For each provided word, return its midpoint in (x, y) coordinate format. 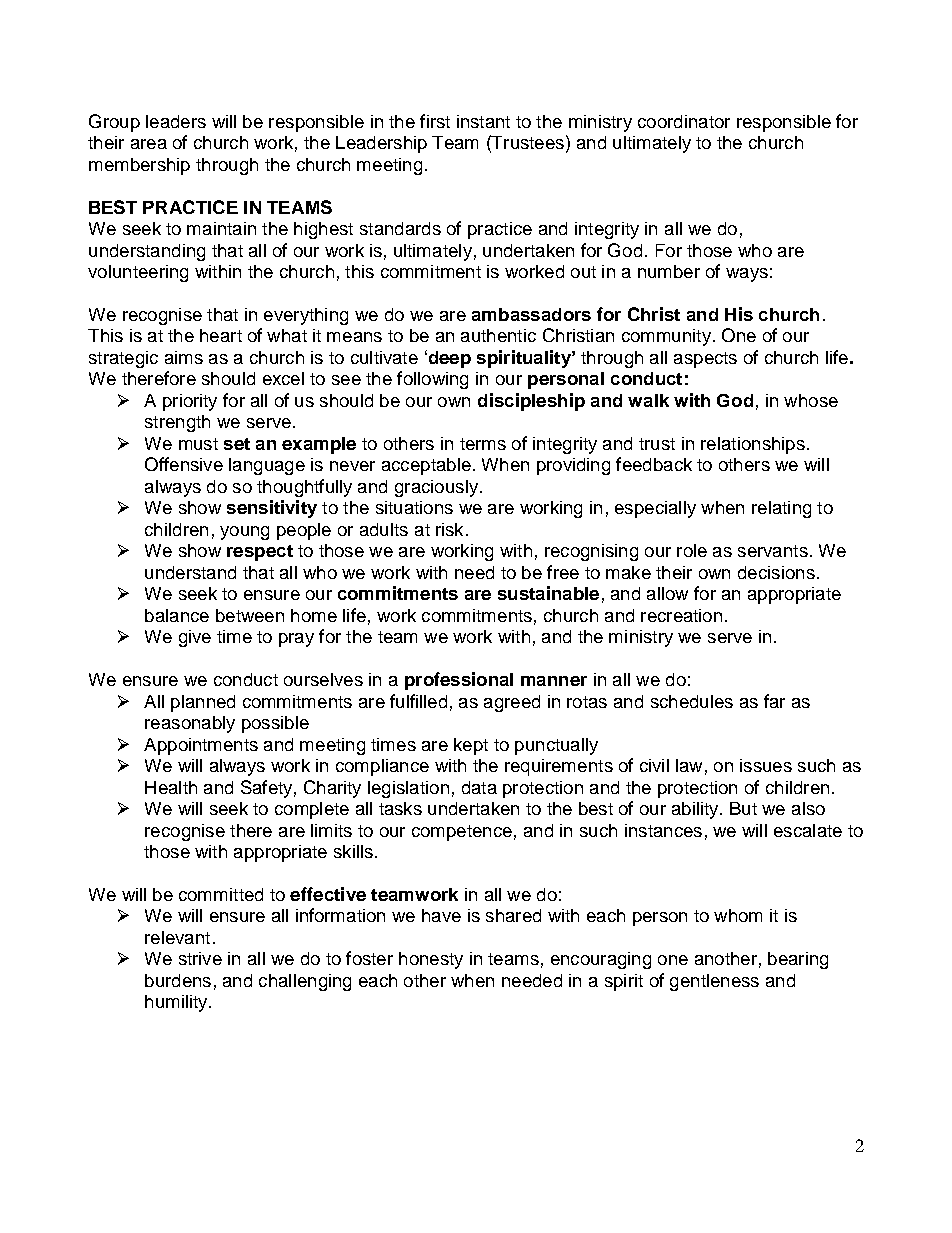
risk (449, 529)
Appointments (201, 746)
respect (260, 553)
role (692, 550)
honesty (431, 960)
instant (483, 121)
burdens (178, 980)
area (149, 144)
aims (184, 357)
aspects (705, 360)
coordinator (684, 121)
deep (448, 359)
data (479, 787)
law (689, 765)
